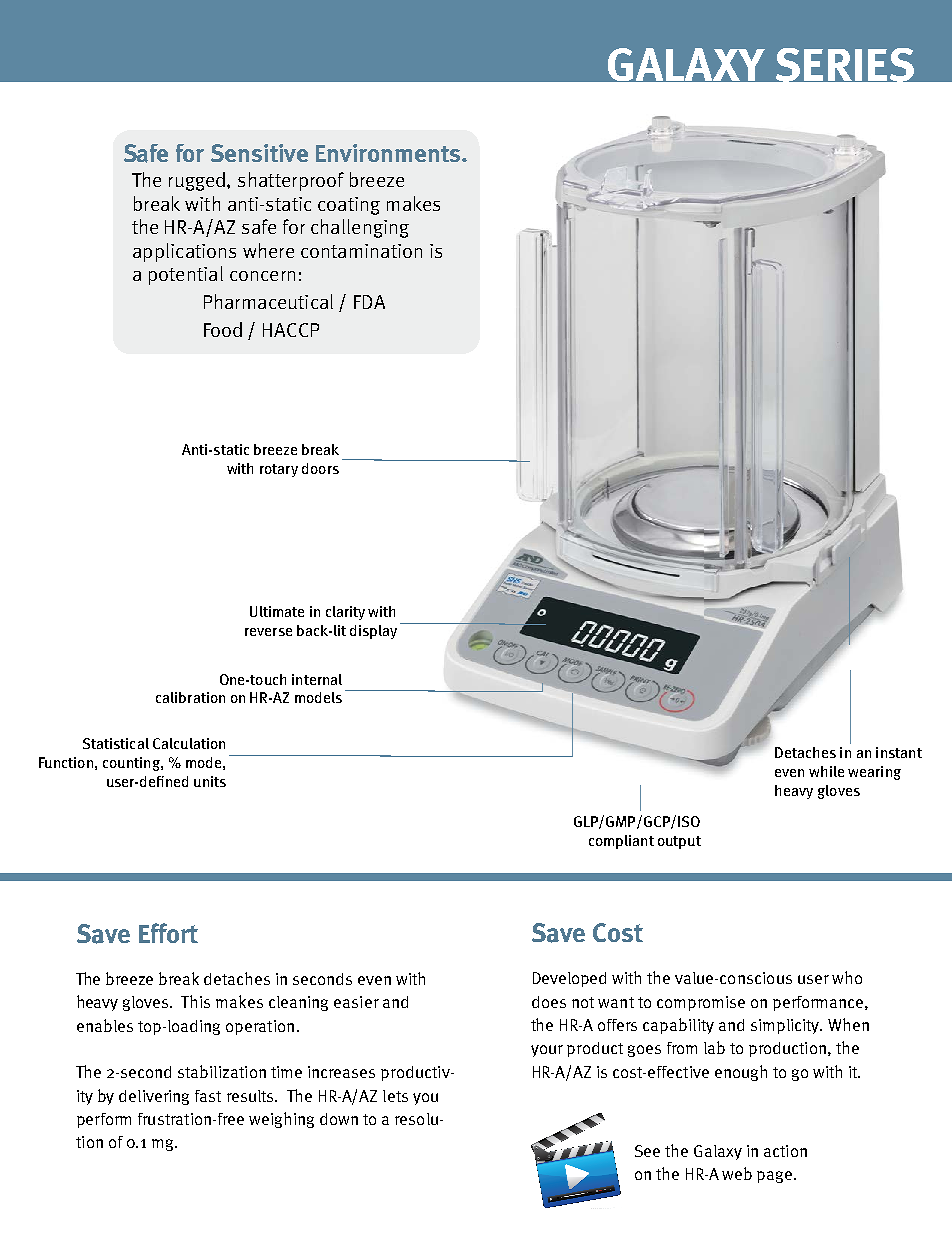 This document has height=1233, width=952. Describe the element at coordinates (373, 632) in the document. I see `display` at that location.
